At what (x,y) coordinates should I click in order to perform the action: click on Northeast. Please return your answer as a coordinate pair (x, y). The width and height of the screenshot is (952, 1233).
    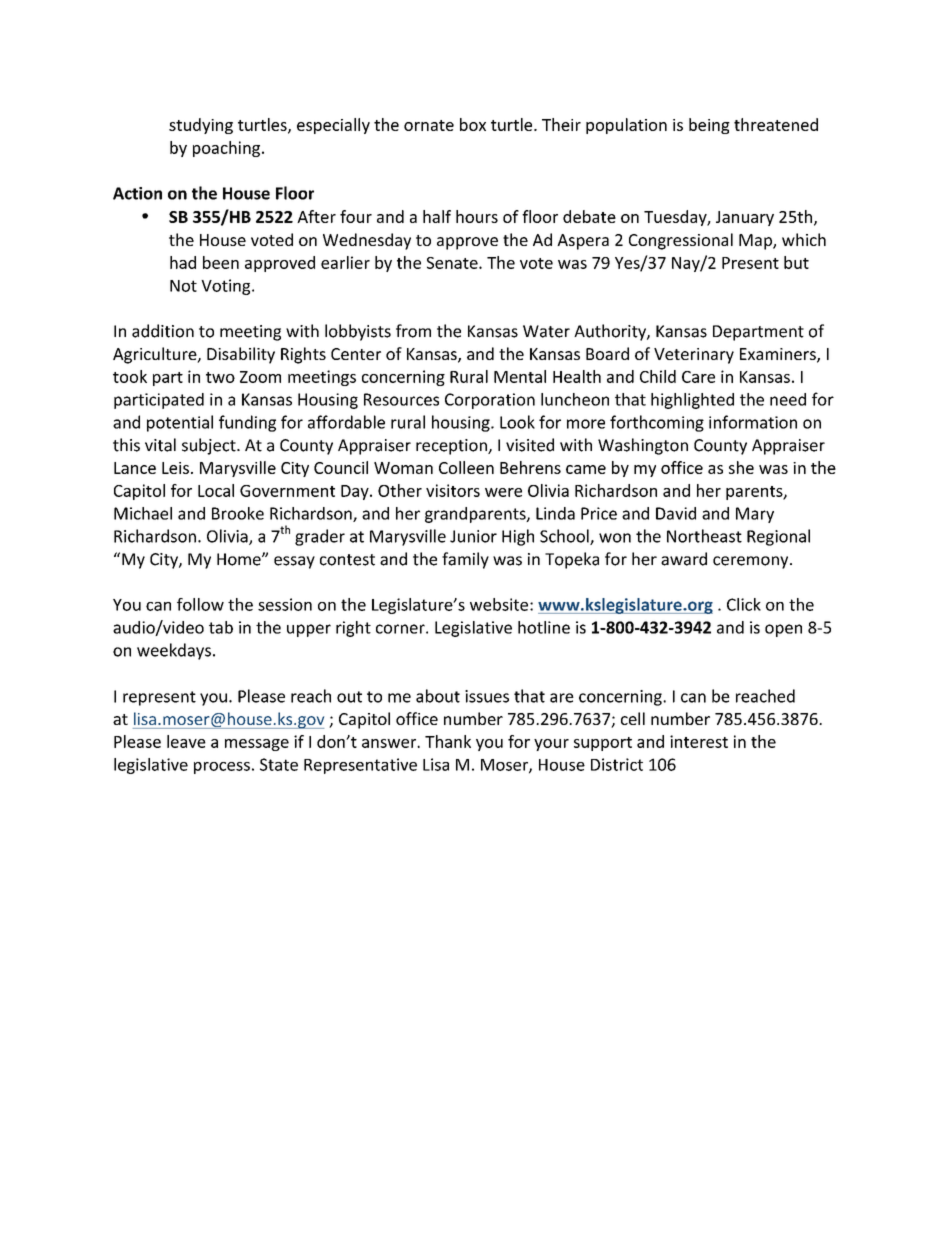
    Looking at the image, I should click on (704, 536).
